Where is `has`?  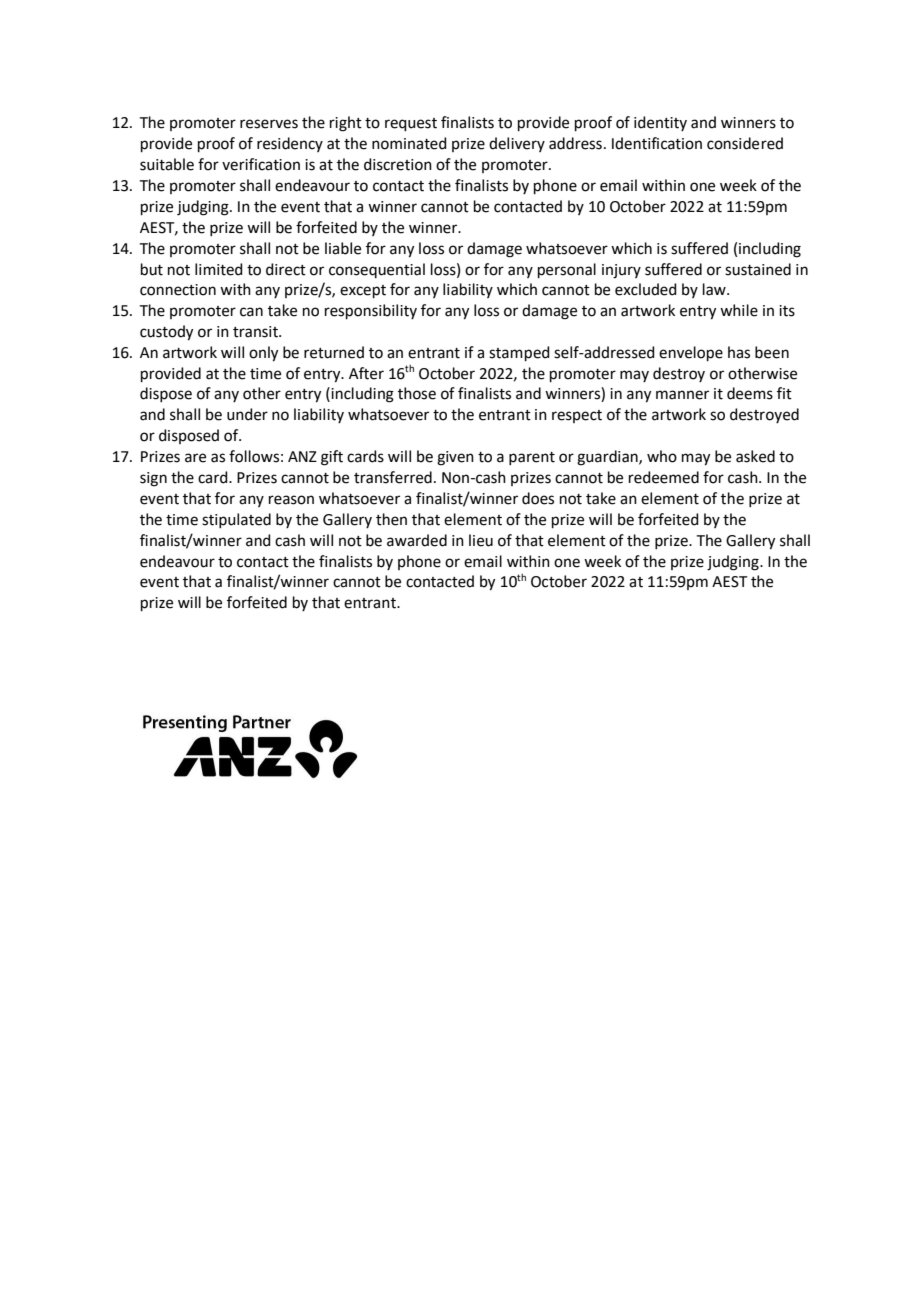
has is located at coordinates (739, 352).
